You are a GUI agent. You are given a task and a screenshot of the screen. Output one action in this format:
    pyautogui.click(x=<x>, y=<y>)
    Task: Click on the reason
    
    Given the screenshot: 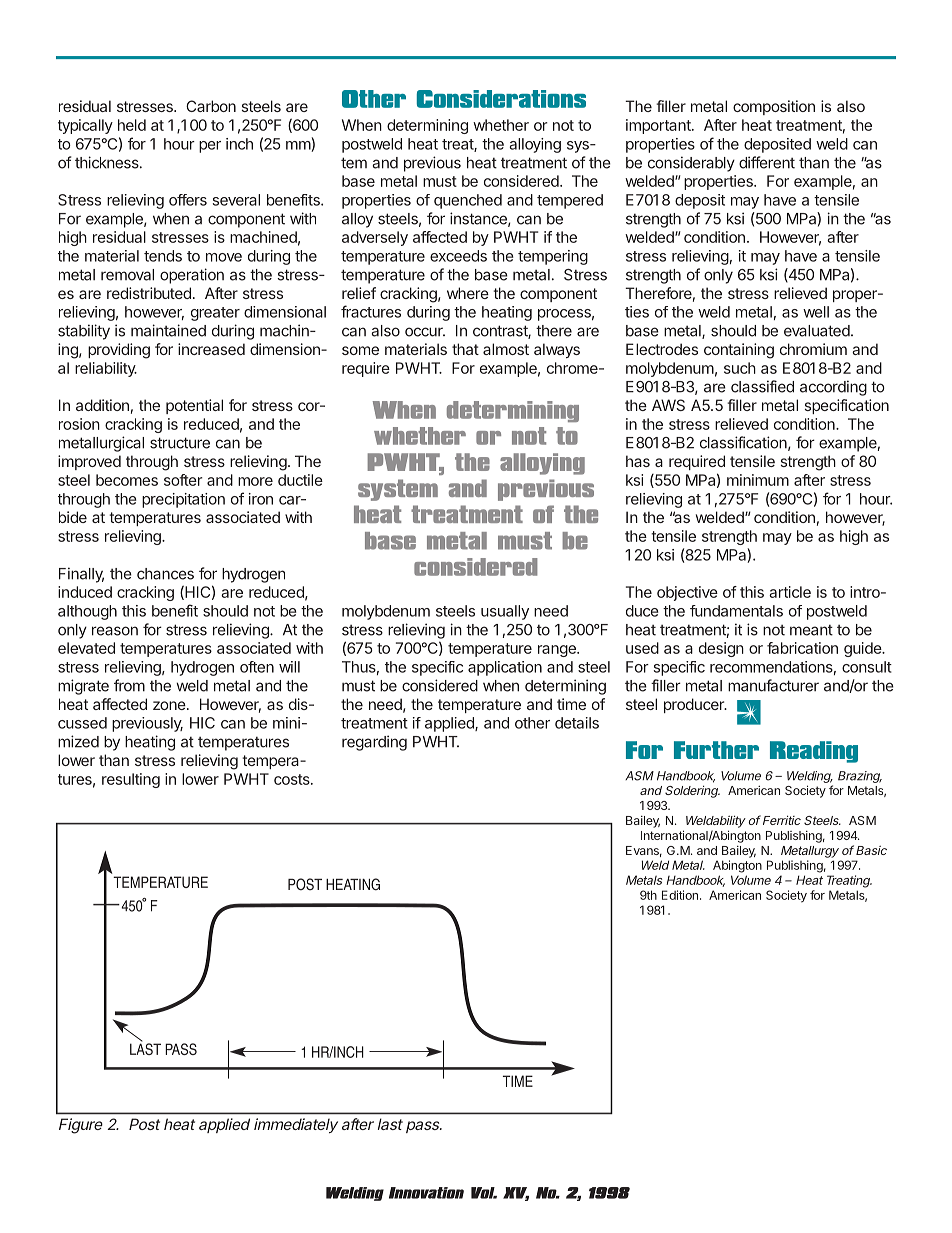 What is the action you would take?
    pyautogui.click(x=115, y=631)
